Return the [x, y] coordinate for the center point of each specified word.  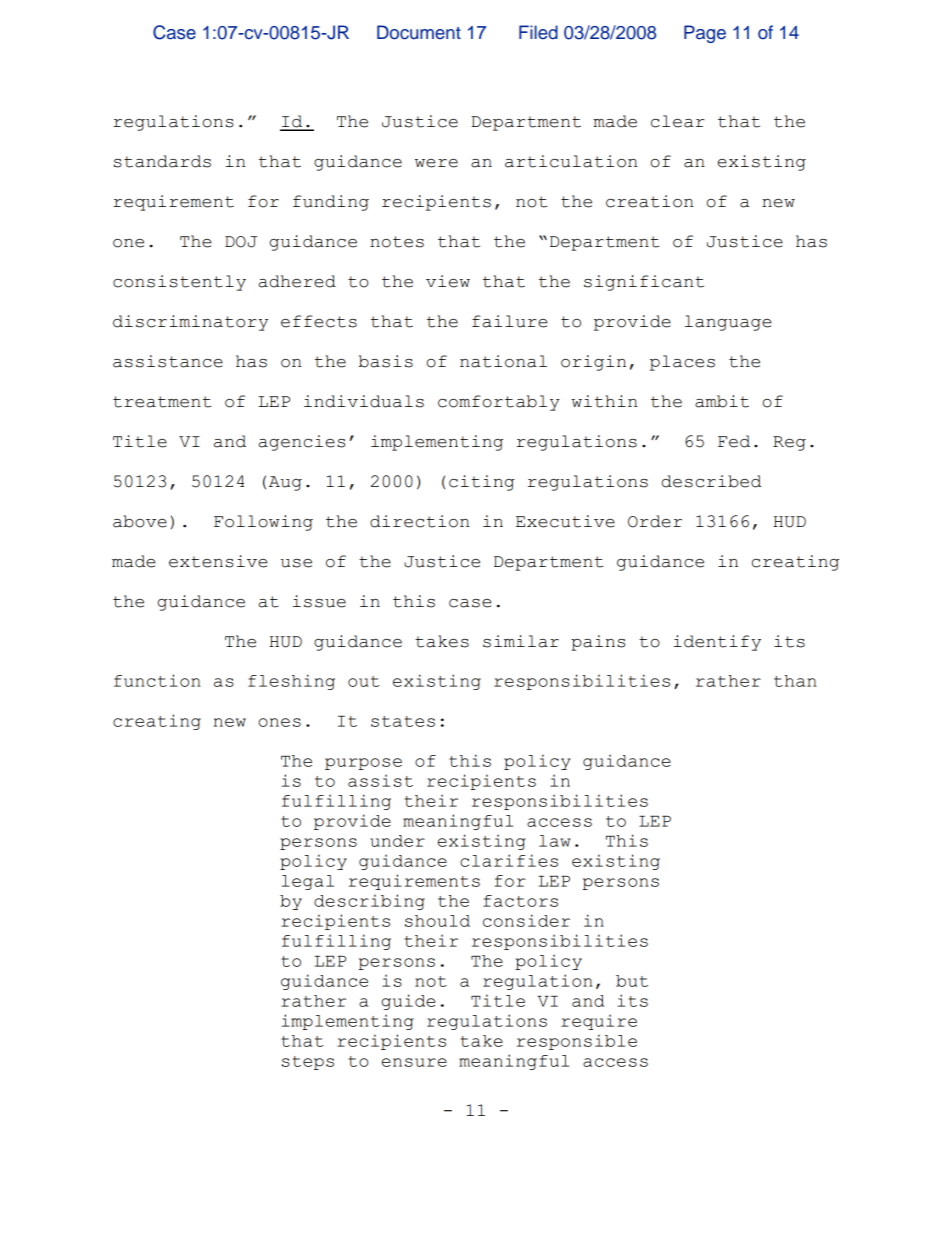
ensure [414, 1062]
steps [308, 1063]
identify [717, 643]
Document [419, 32]
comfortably [499, 403]
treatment [162, 402]
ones [280, 722]
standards [162, 161]
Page [705, 34]
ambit [722, 401]
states [403, 721]
